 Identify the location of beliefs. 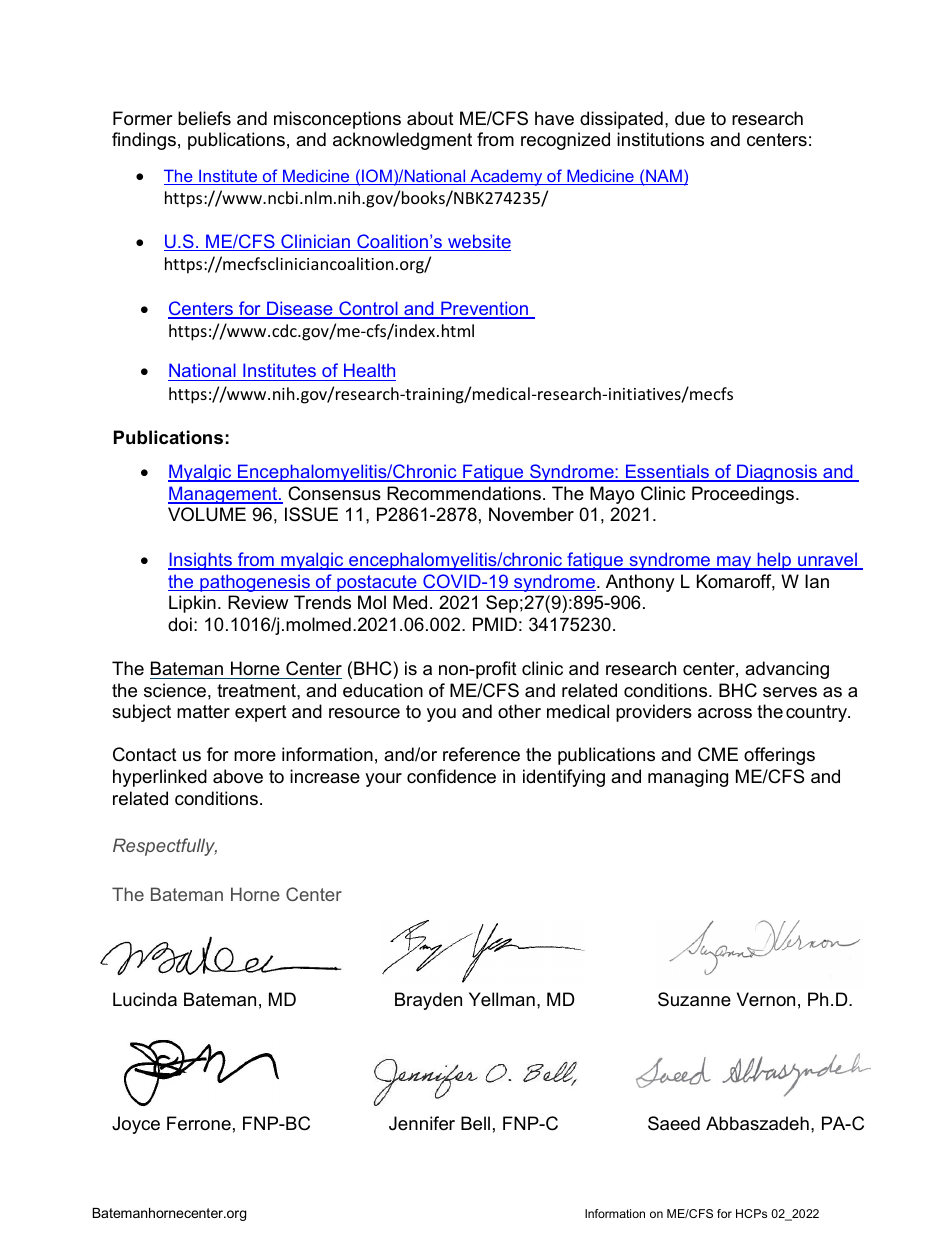
(204, 118).
